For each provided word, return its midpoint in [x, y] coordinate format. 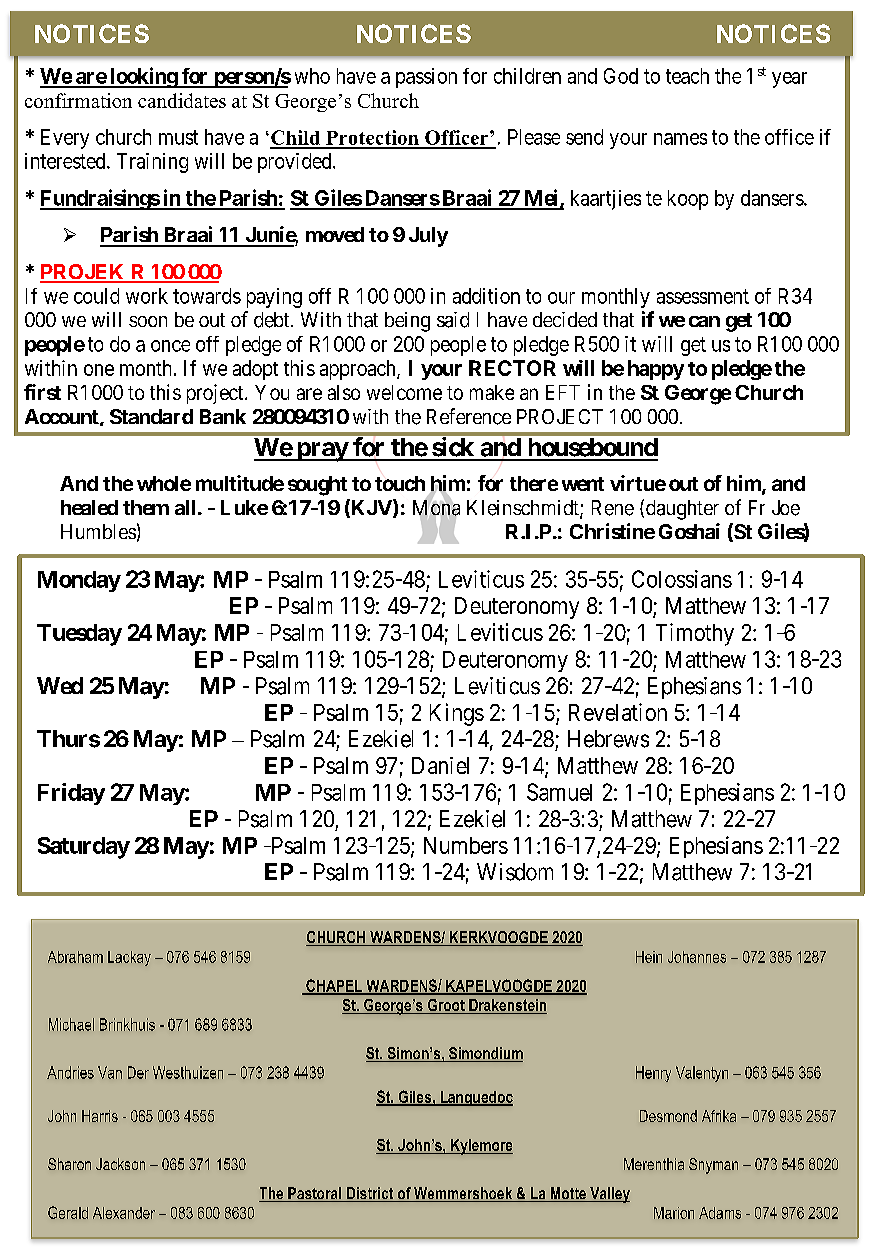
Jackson [120, 1164]
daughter [682, 510]
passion [426, 78]
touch [400, 483]
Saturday [84, 848]
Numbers [466, 845]
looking [143, 77]
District [370, 1194]
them [146, 507]
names [680, 139]
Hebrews [608, 739]
